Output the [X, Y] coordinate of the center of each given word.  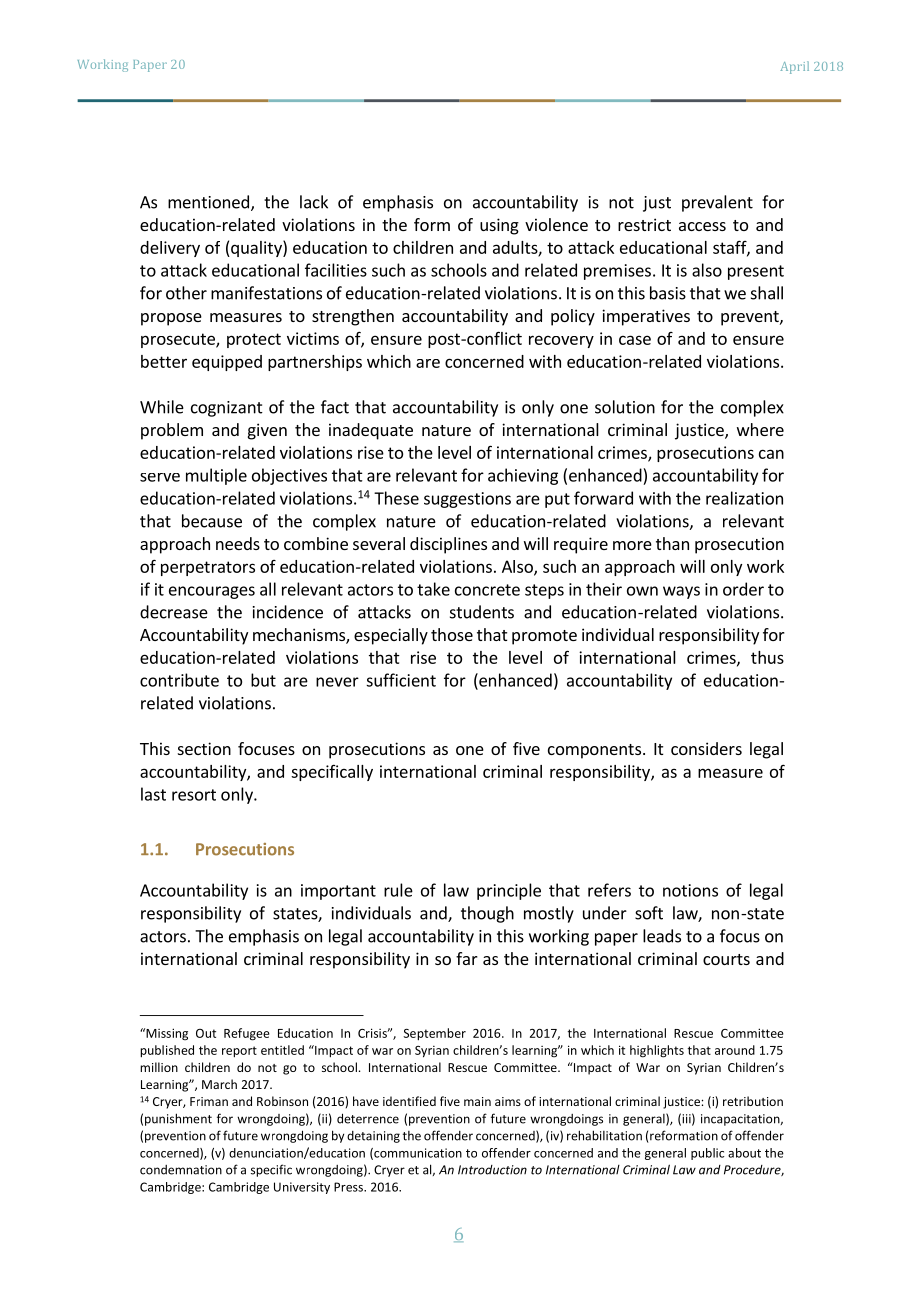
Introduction [492, 1170]
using [499, 226]
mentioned [208, 202]
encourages [212, 592]
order [743, 589]
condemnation [181, 1170]
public [707, 1154]
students [482, 612]
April [794, 67]
